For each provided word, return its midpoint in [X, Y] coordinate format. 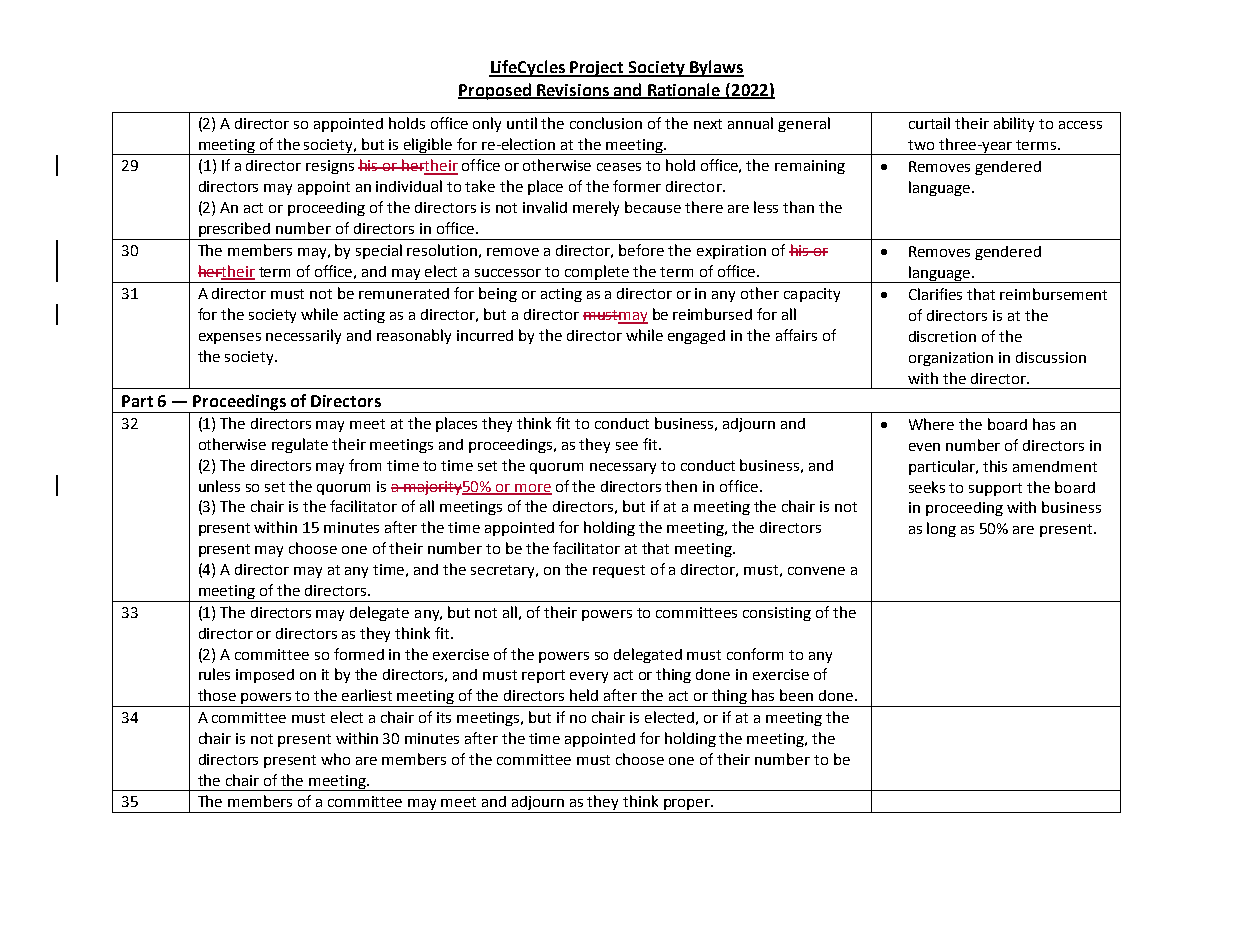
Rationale [684, 90]
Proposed [495, 91]
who [335, 759]
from [365, 465]
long [941, 529]
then [681, 486]
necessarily [303, 336]
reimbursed [712, 314]
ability [1014, 124]
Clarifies [935, 294]
